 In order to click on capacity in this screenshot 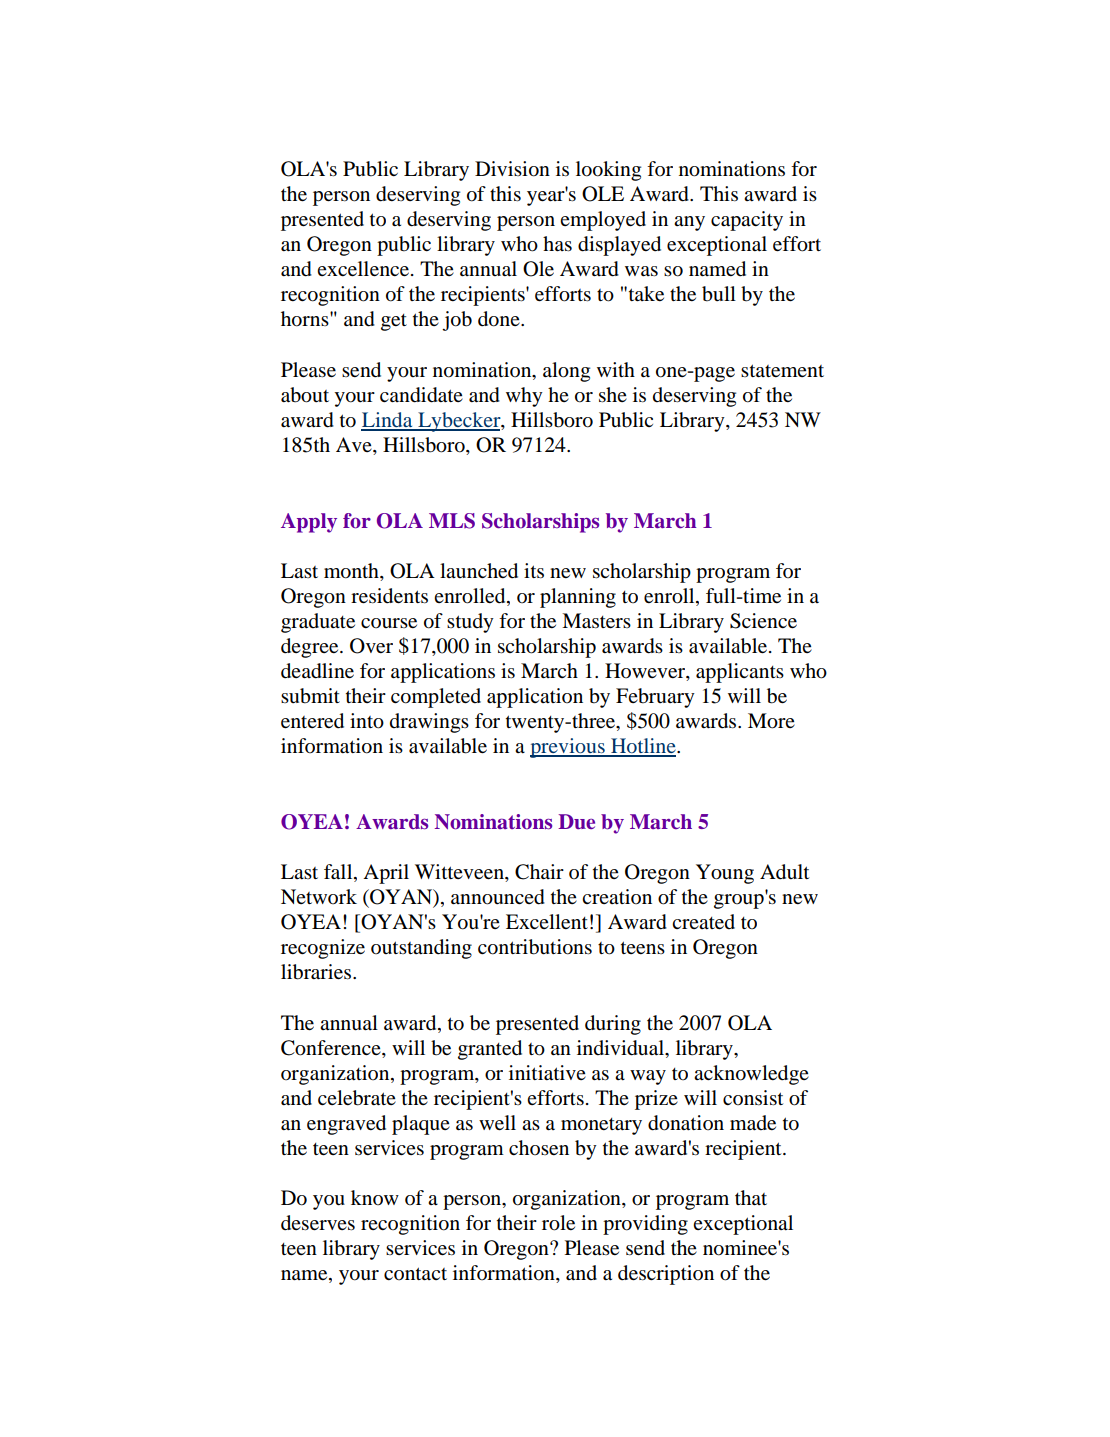, I will do `click(747, 221)`.
